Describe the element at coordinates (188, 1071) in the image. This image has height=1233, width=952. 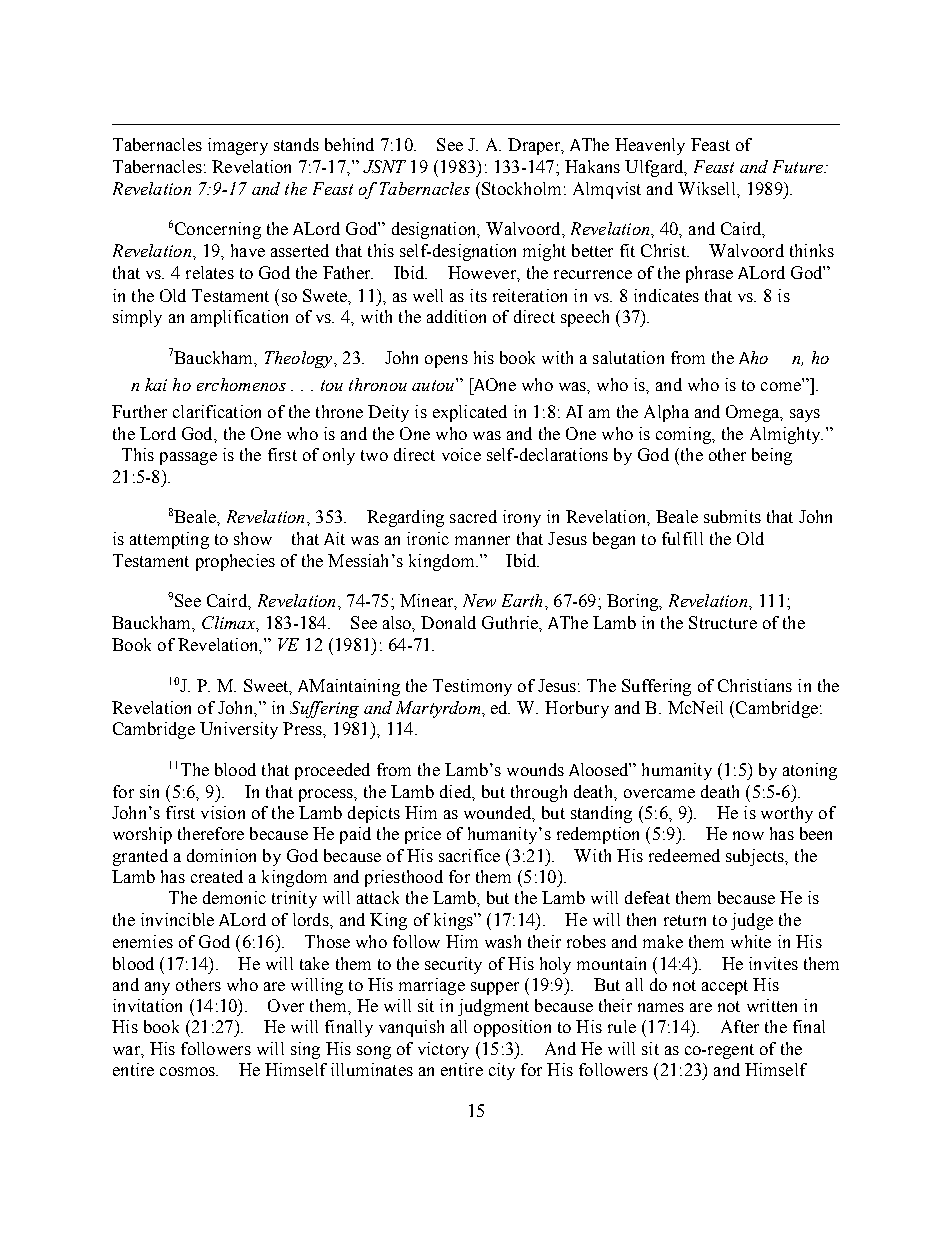
I see `cosmos` at that location.
